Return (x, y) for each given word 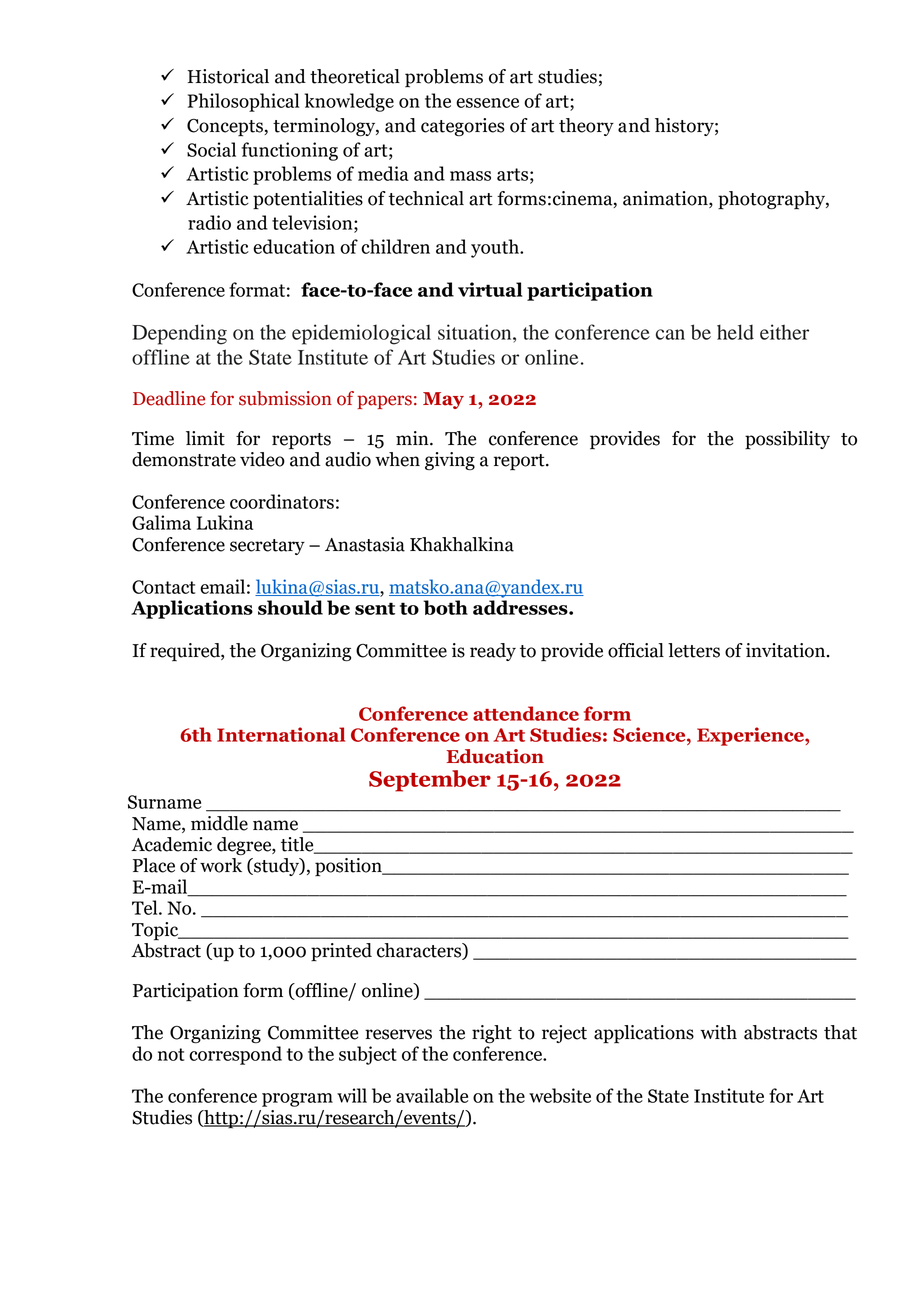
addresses (521, 607)
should (290, 607)
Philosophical (243, 102)
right (492, 1034)
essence (487, 103)
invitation (787, 650)
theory (586, 127)
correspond (235, 1055)
